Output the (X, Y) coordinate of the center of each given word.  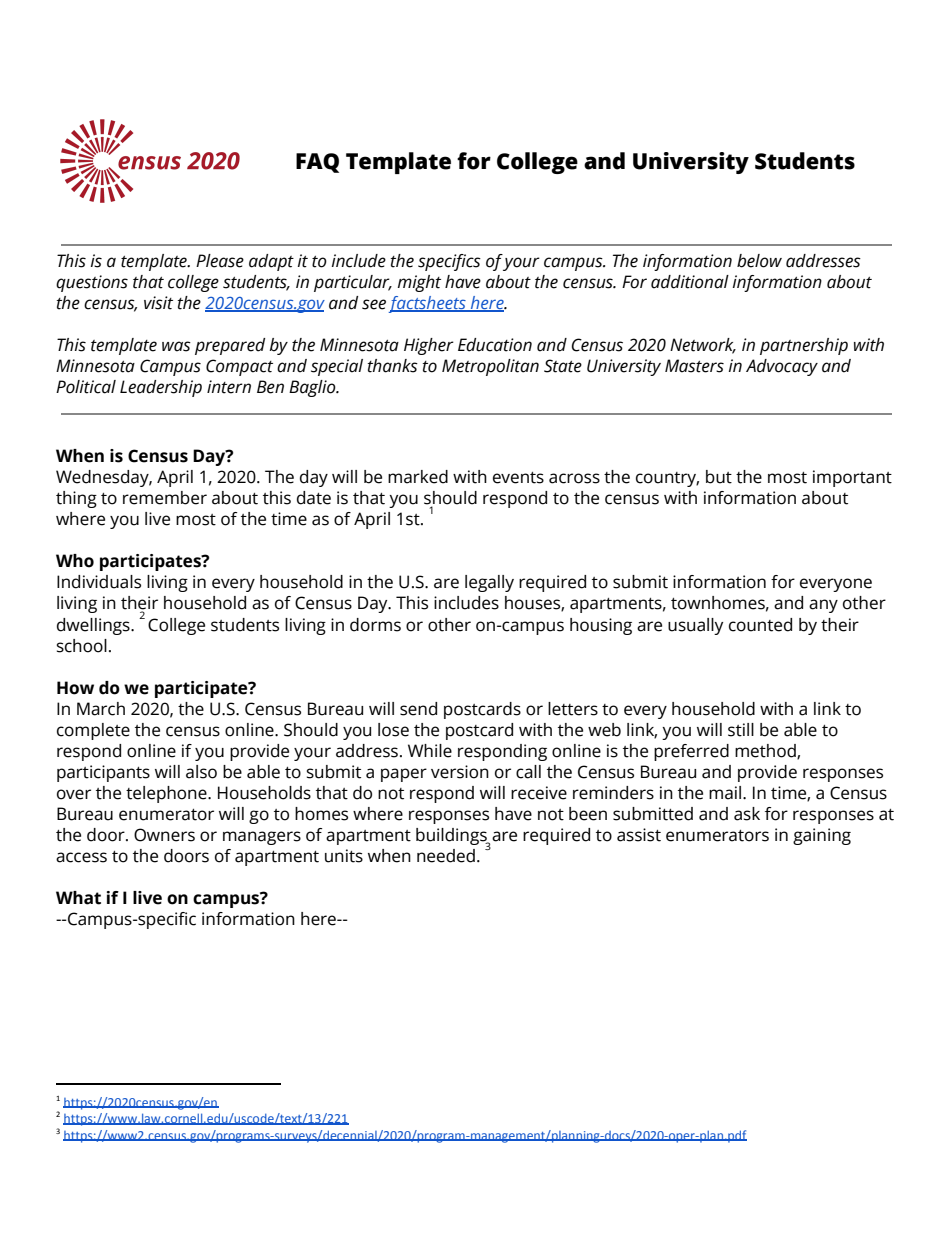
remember (165, 498)
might (419, 283)
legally (489, 583)
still (741, 730)
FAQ (317, 163)
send (418, 709)
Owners (164, 835)
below (759, 261)
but (719, 477)
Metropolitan (490, 367)
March (101, 709)
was (176, 346)
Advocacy (782, 367)
